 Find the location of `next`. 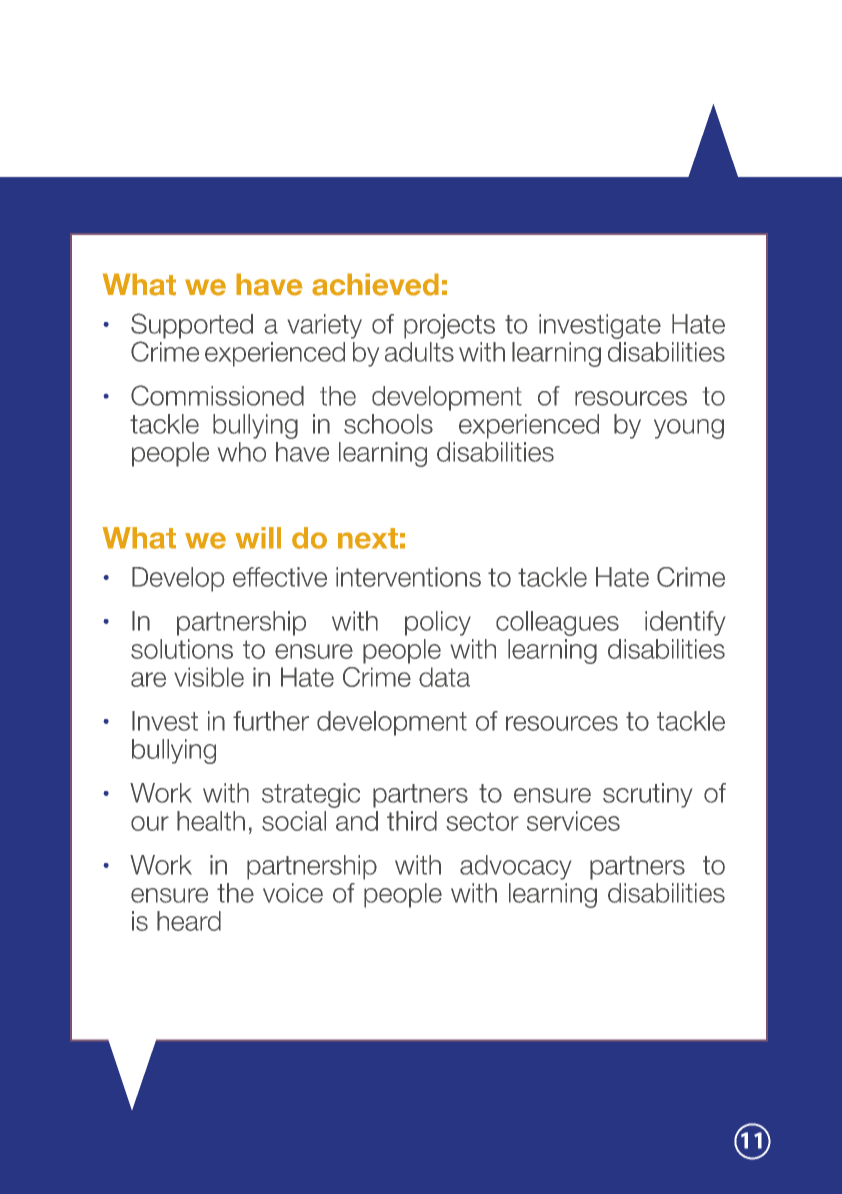

next is located at coordinates (368, 538).
